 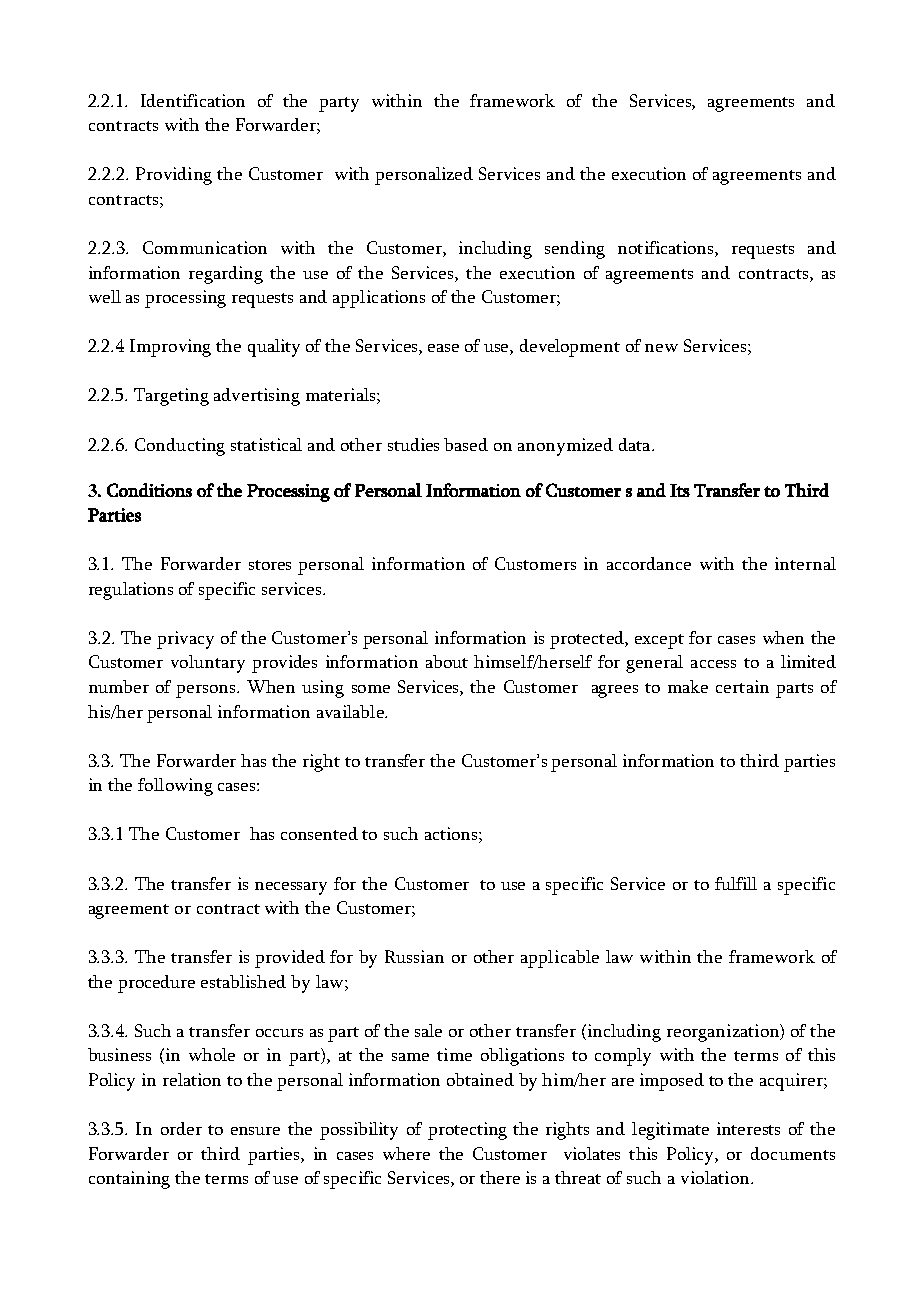 I want to click on sending, so click(x=575, y=250).
